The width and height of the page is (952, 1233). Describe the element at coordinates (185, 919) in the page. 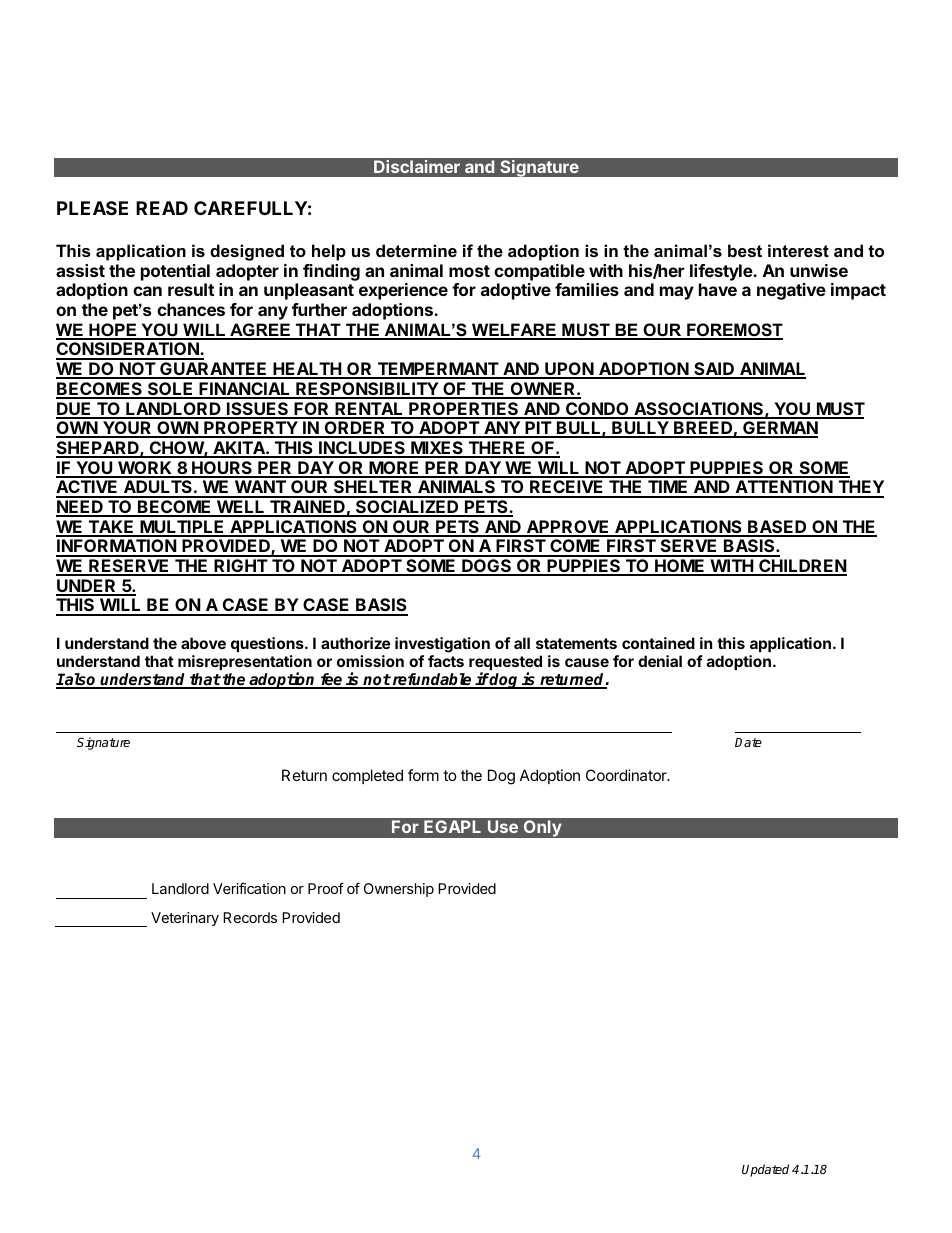

I see `Veterinary` at that location.
